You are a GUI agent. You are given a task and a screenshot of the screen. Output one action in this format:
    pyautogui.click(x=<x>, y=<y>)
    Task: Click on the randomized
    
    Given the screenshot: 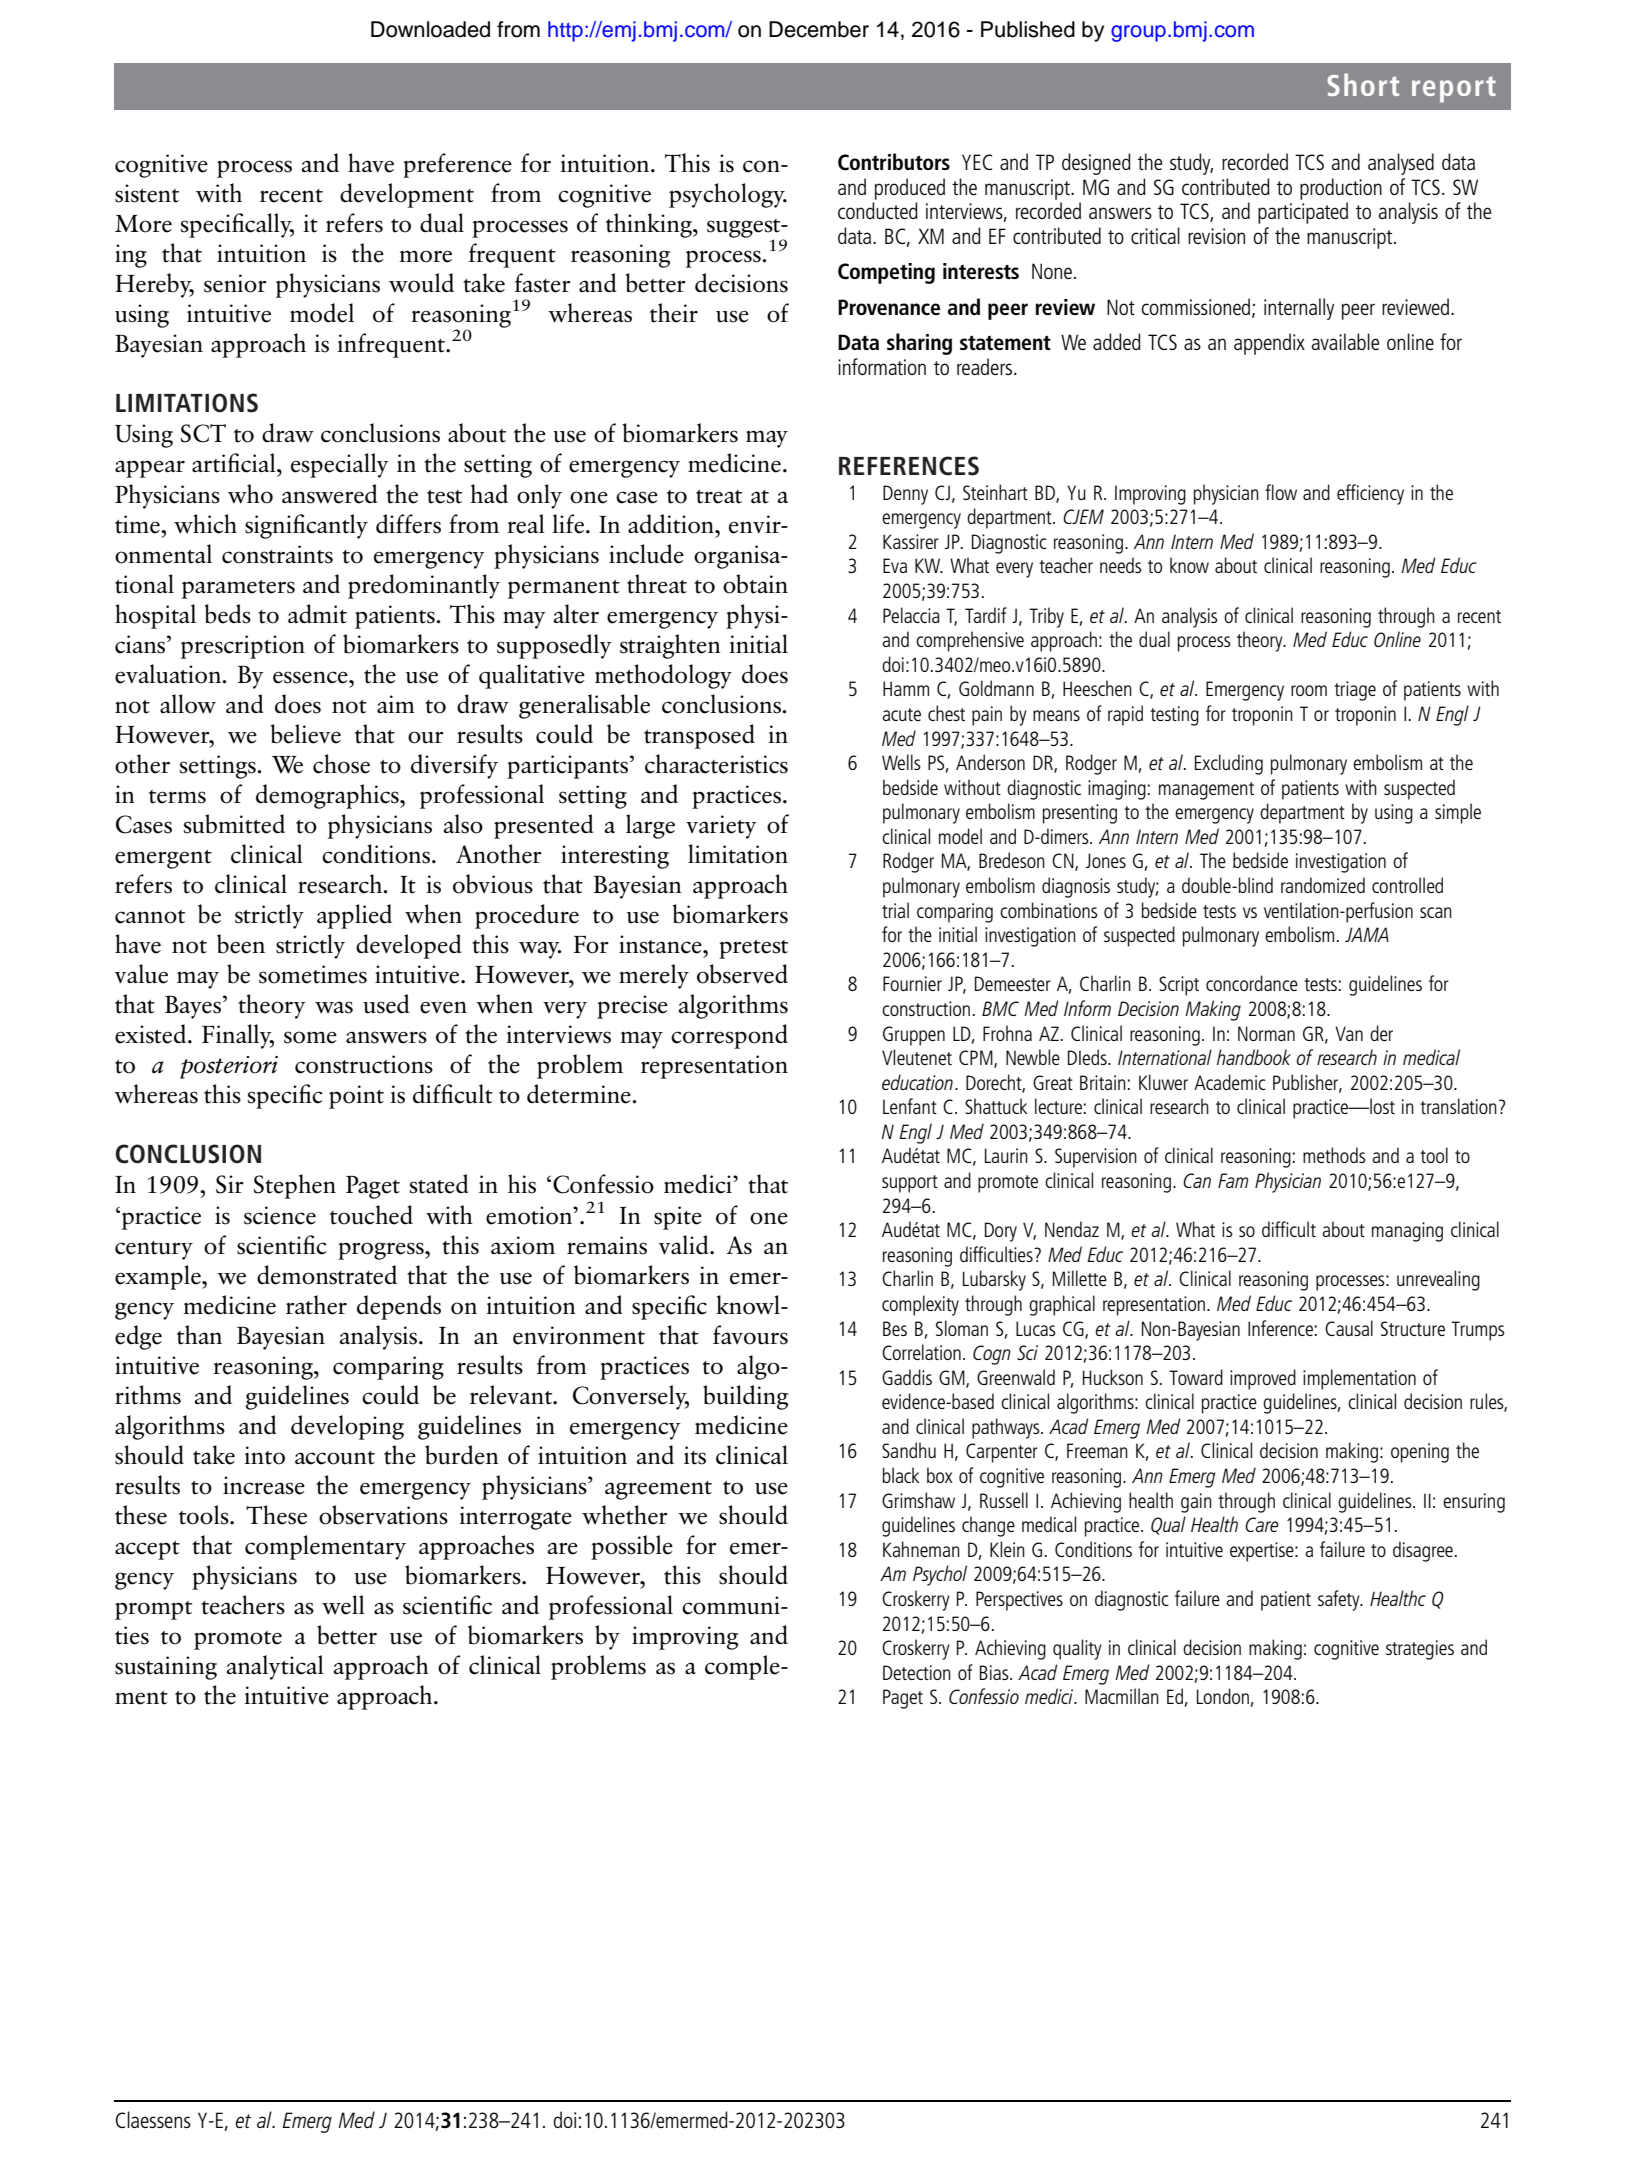 What is the action you would take?
    pyautogui.click(x=1323, y=885)
